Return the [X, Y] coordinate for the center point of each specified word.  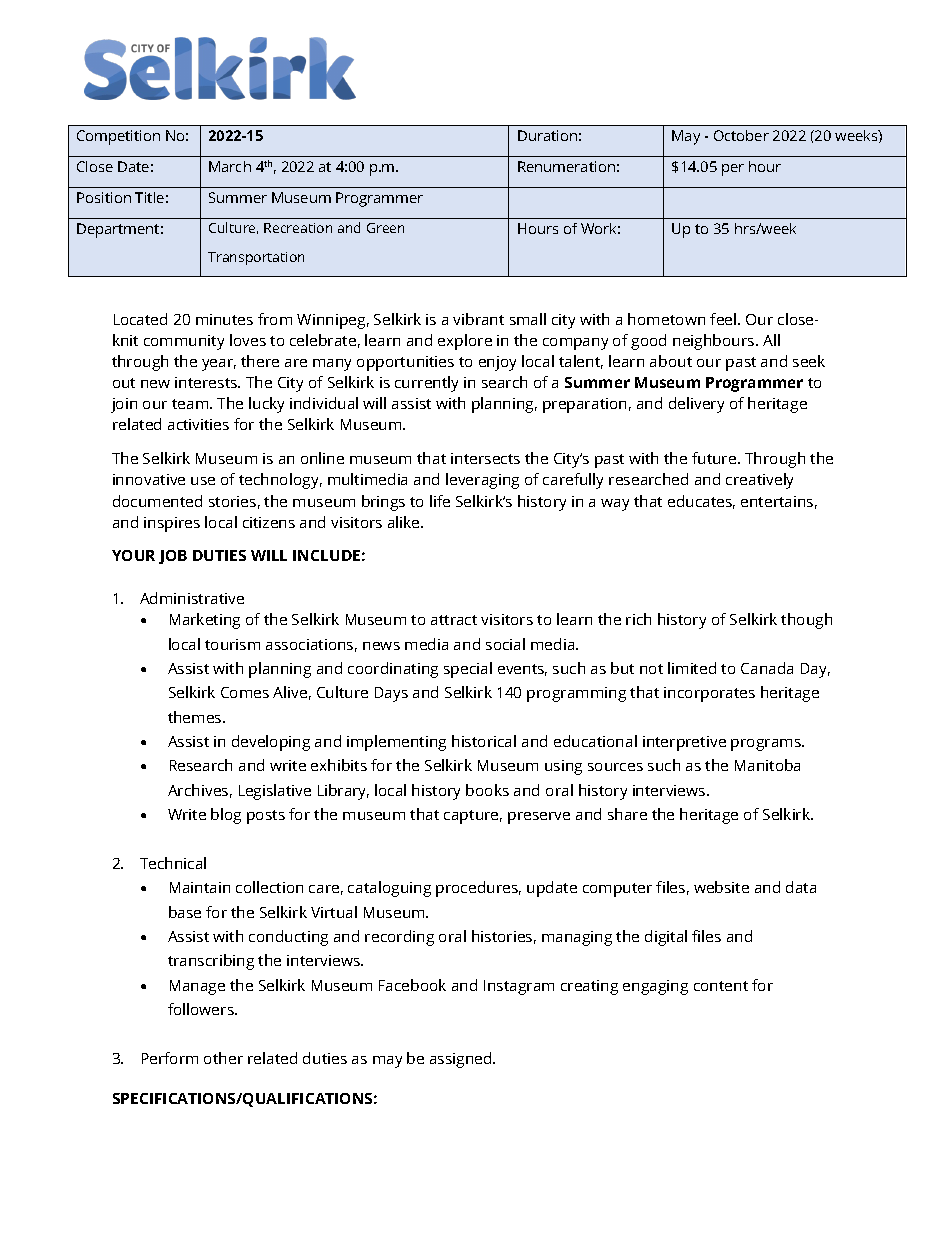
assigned [462, 1060]
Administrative [192, 598]
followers [202, 1009]
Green [385, 228]
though [806, 621]
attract [454, 620]
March [230, 166]
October [741, 135]
